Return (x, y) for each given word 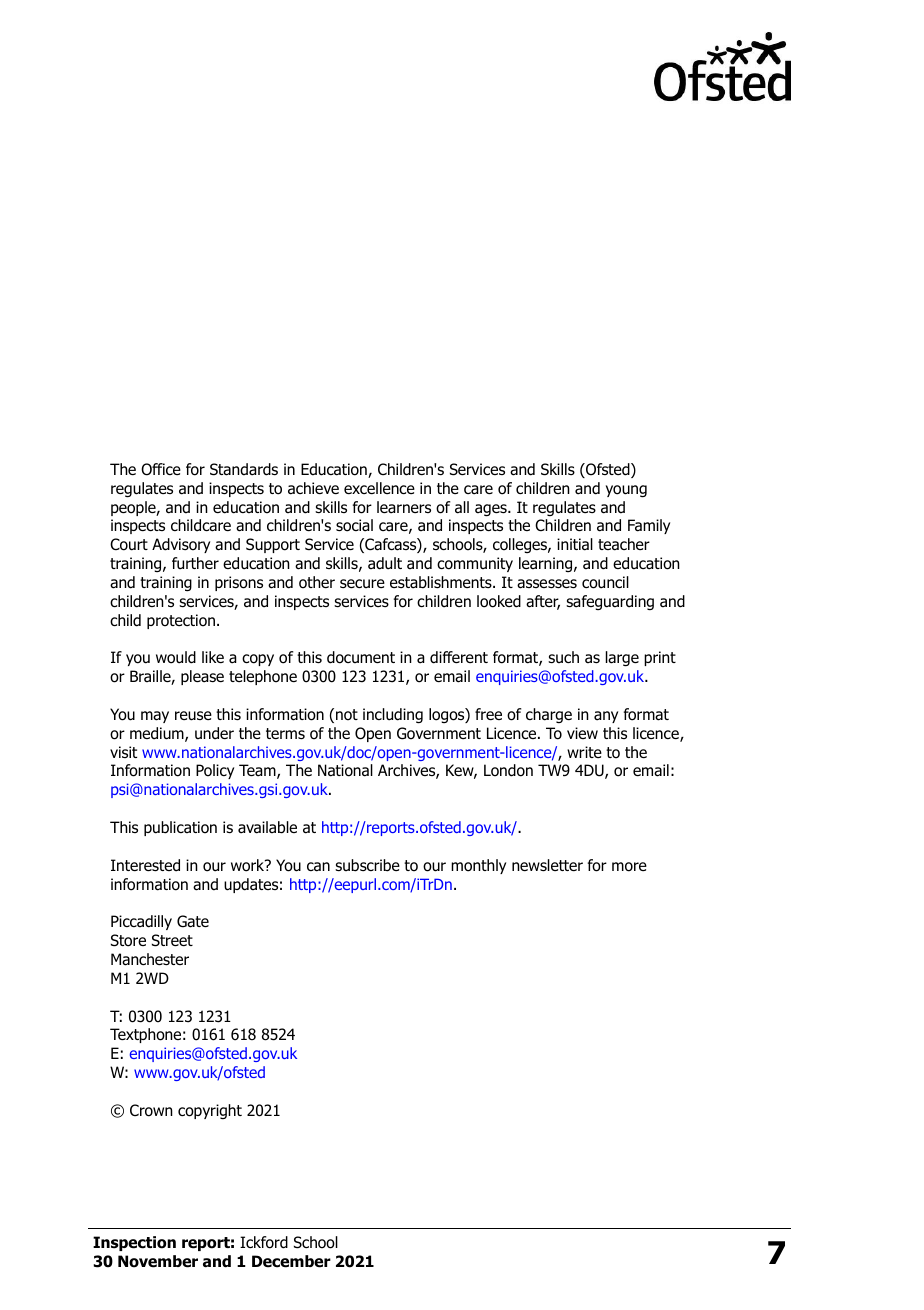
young (626, 491)
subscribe (367, 865)
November (158, 1261)
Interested (145, 865)
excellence (379, 488)
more (629, 867)
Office (161, 469)
